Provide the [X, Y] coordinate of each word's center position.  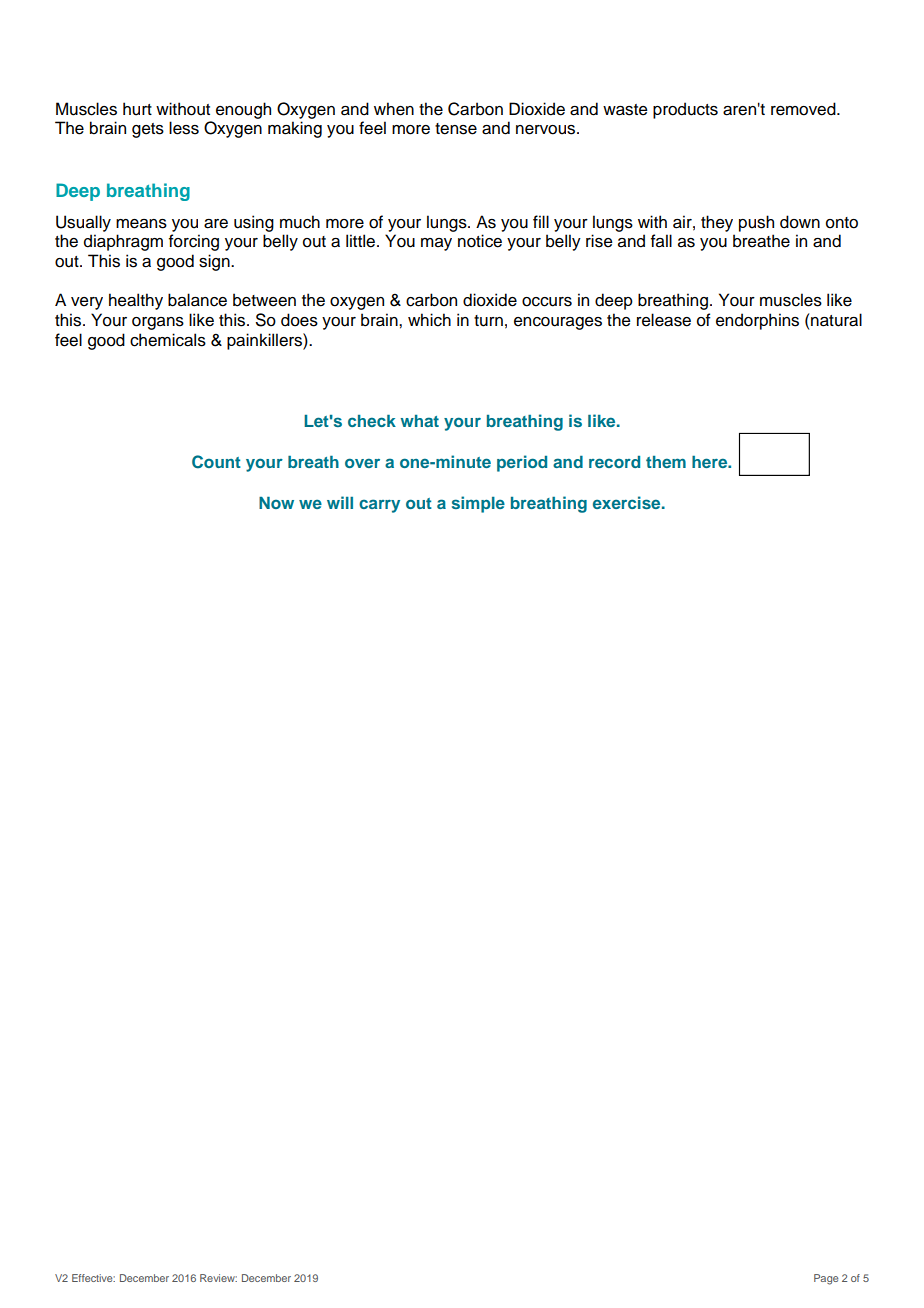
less [184, 128]
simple [478, 504]
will [340, 502]
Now [276, 503]
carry [379, 506]
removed [804, 109]
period [522, 463]
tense [456, 129]
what [419, 421]
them [666, 462]
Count [216, 462]
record [614, 462]
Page [826, 1279]
